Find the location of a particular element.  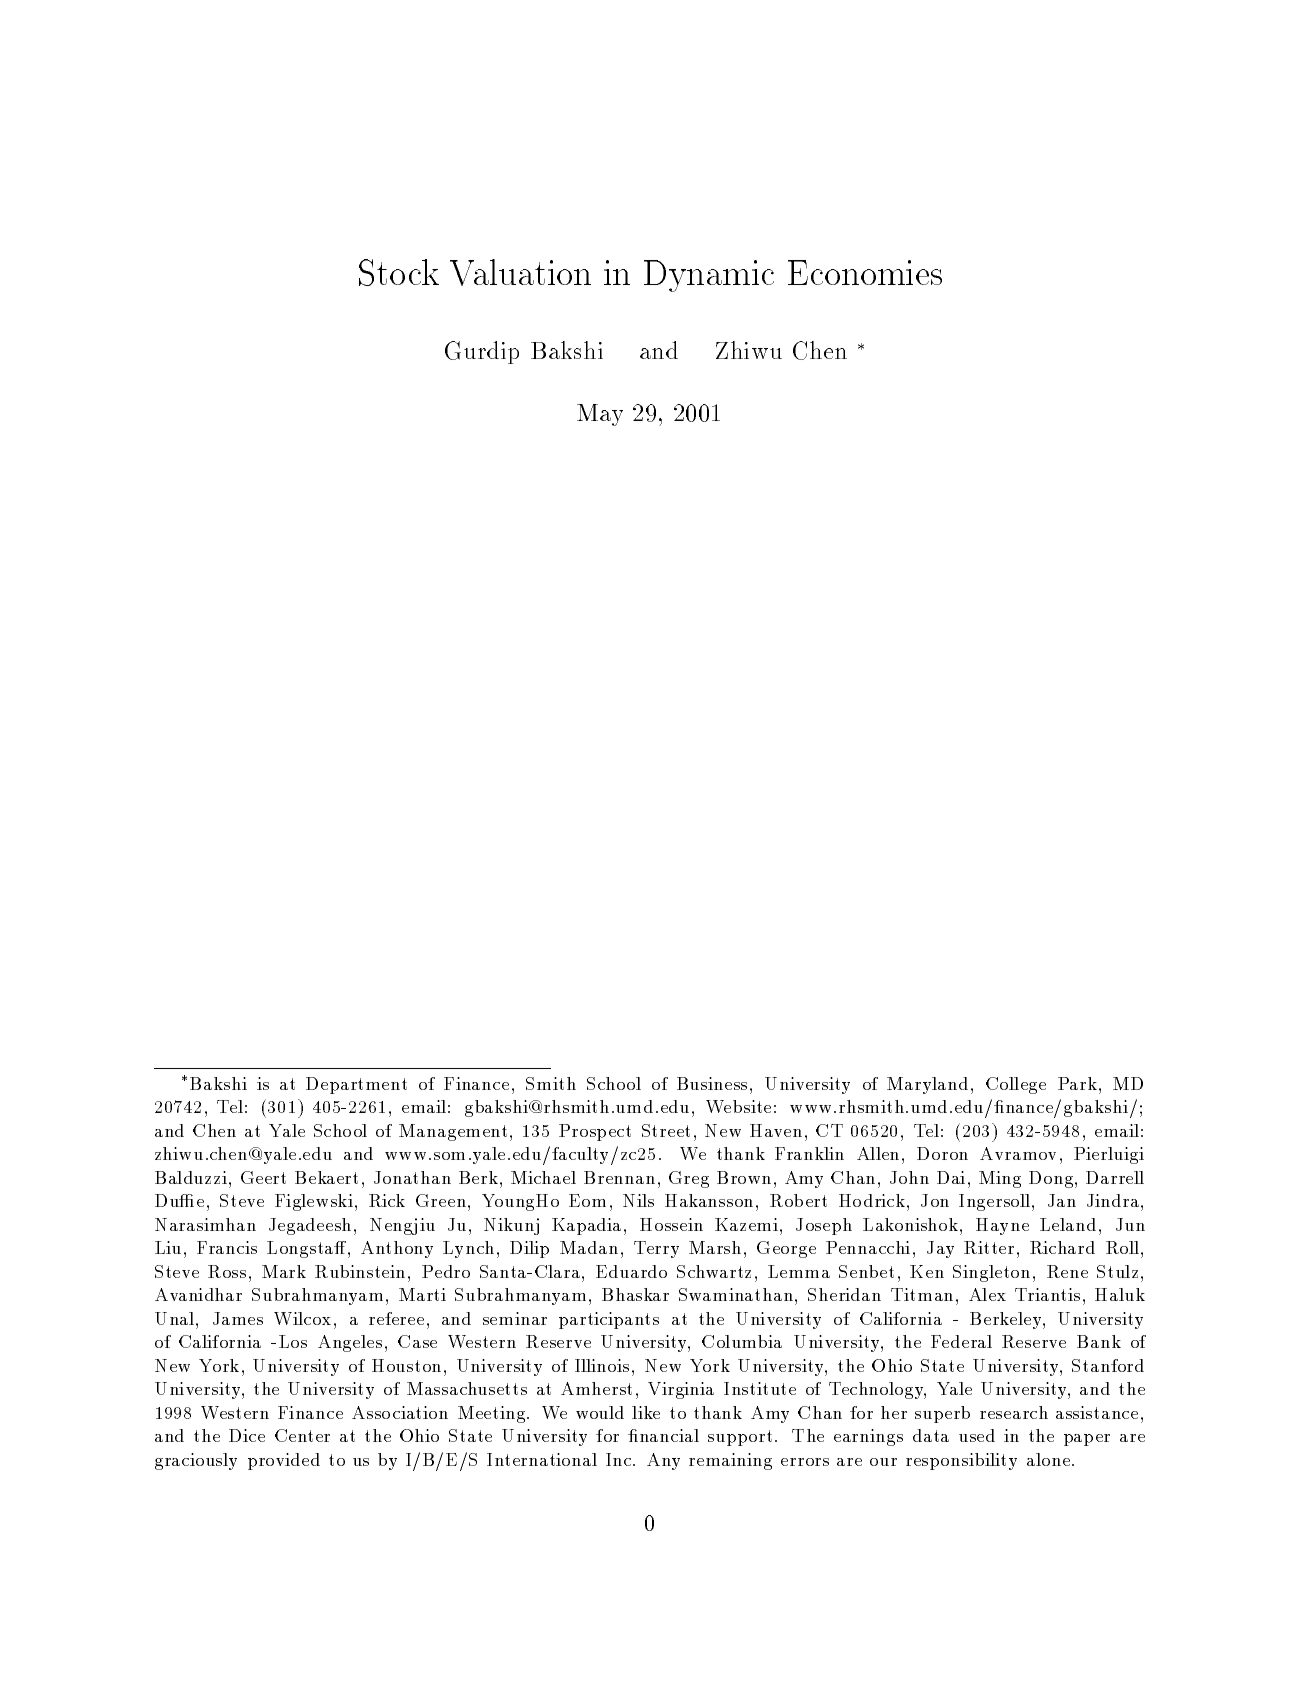

like is located at coordinates (646, 1412).
